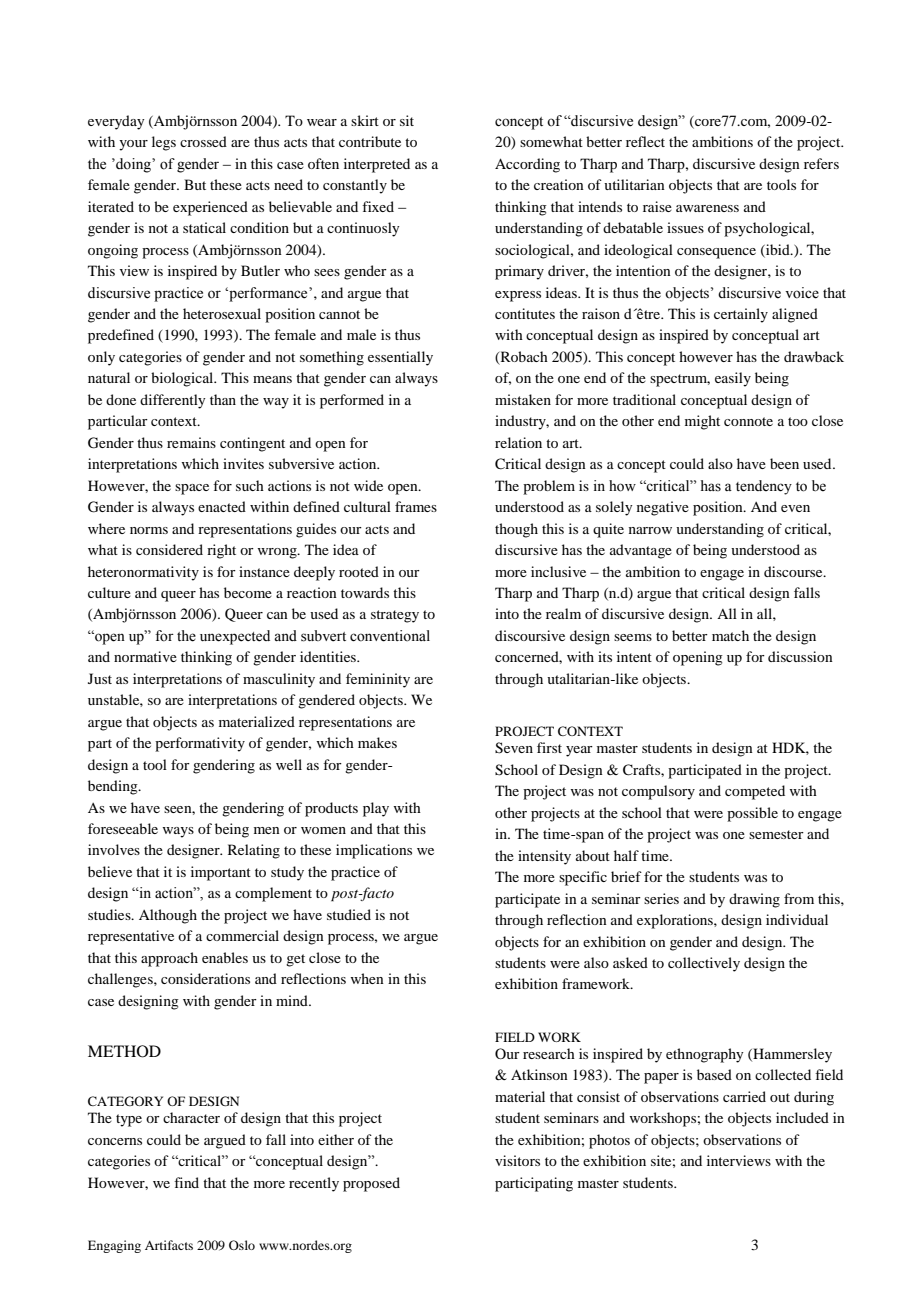 Image resolution: width=924 pixels, height=1309 pixels. Describe the element at coordinates (776, 834) in the screenshot. I see `semester` at that location.
